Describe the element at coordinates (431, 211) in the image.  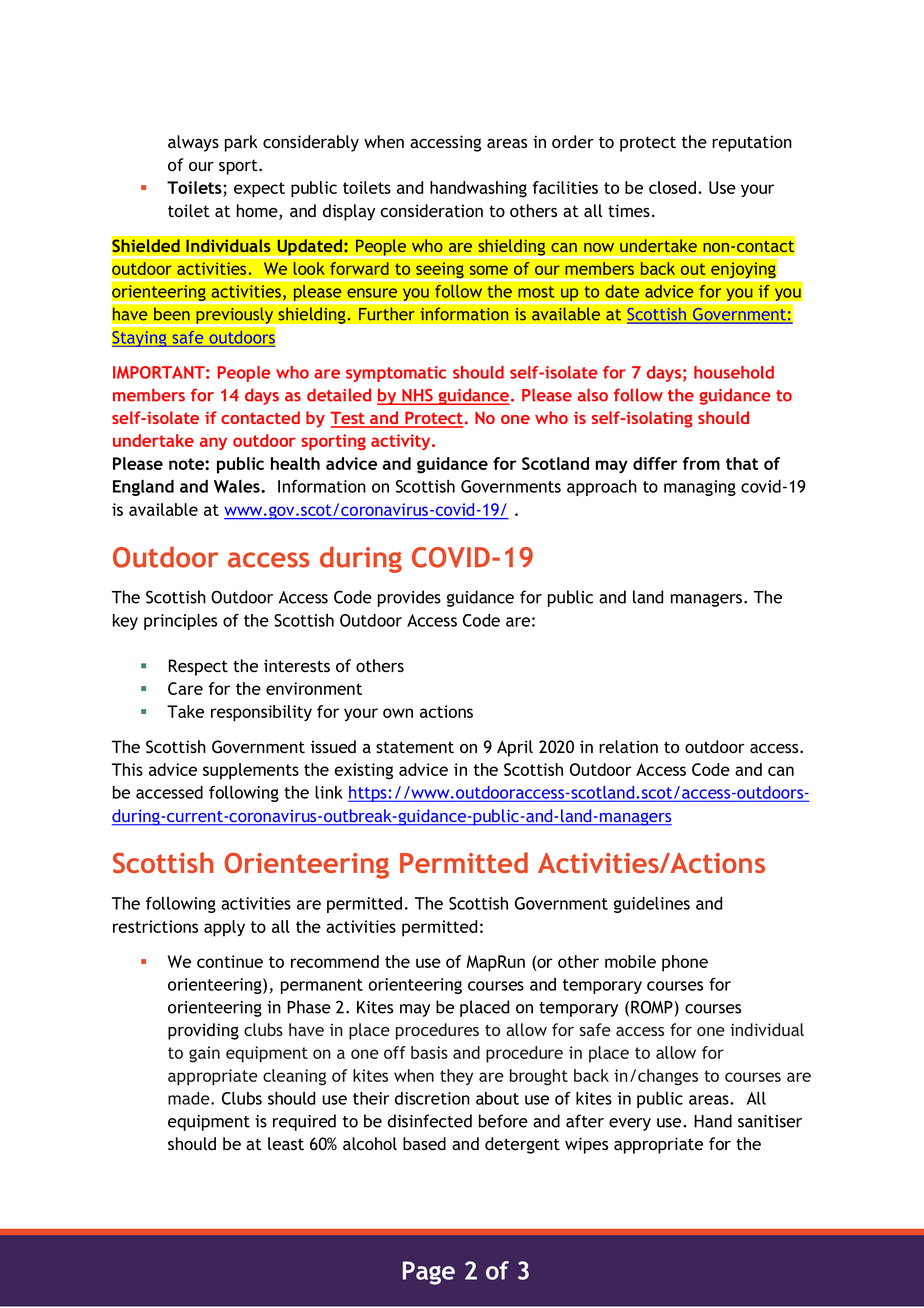
I see `consideration` at that location.
